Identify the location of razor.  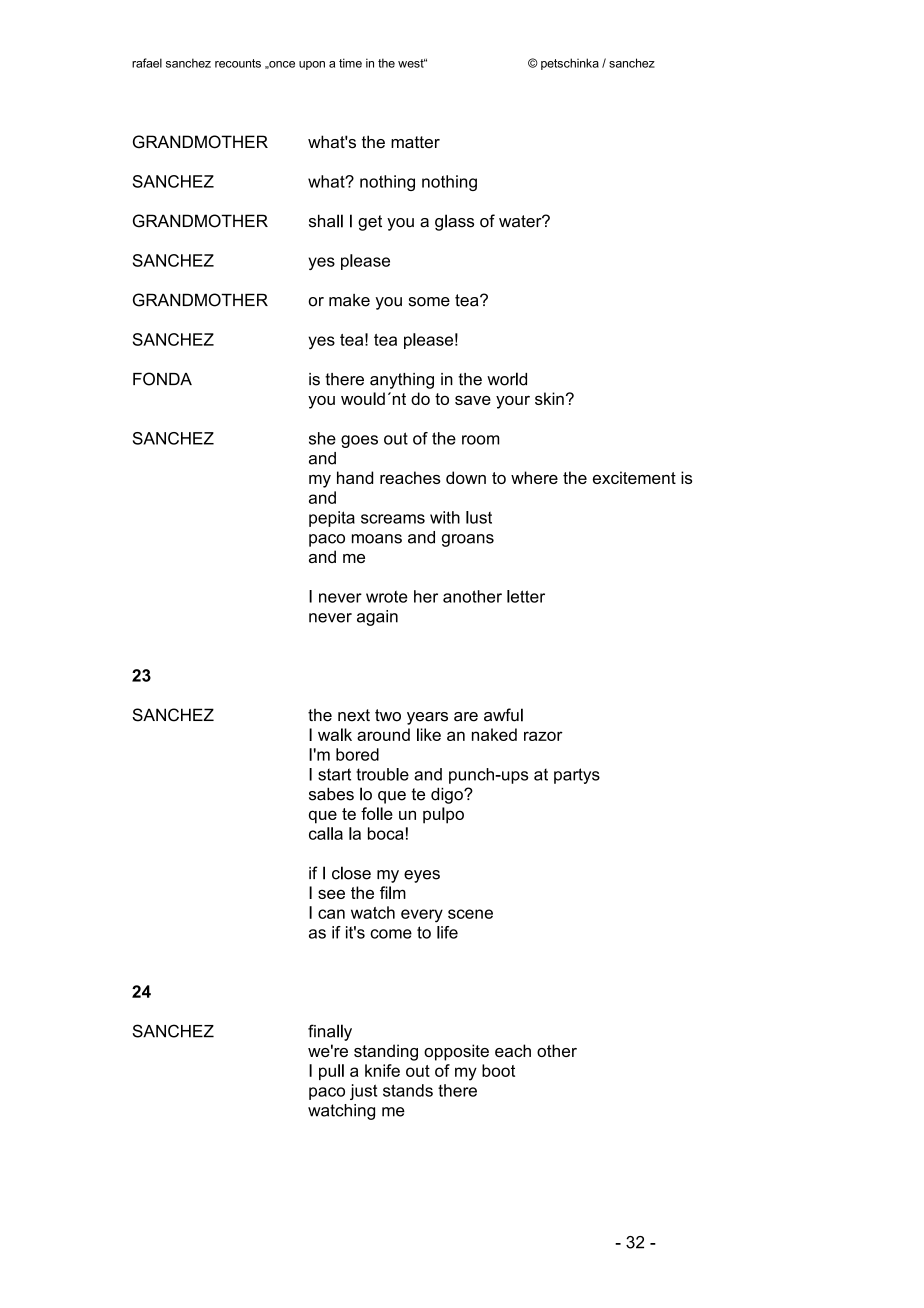
(543, 736).
